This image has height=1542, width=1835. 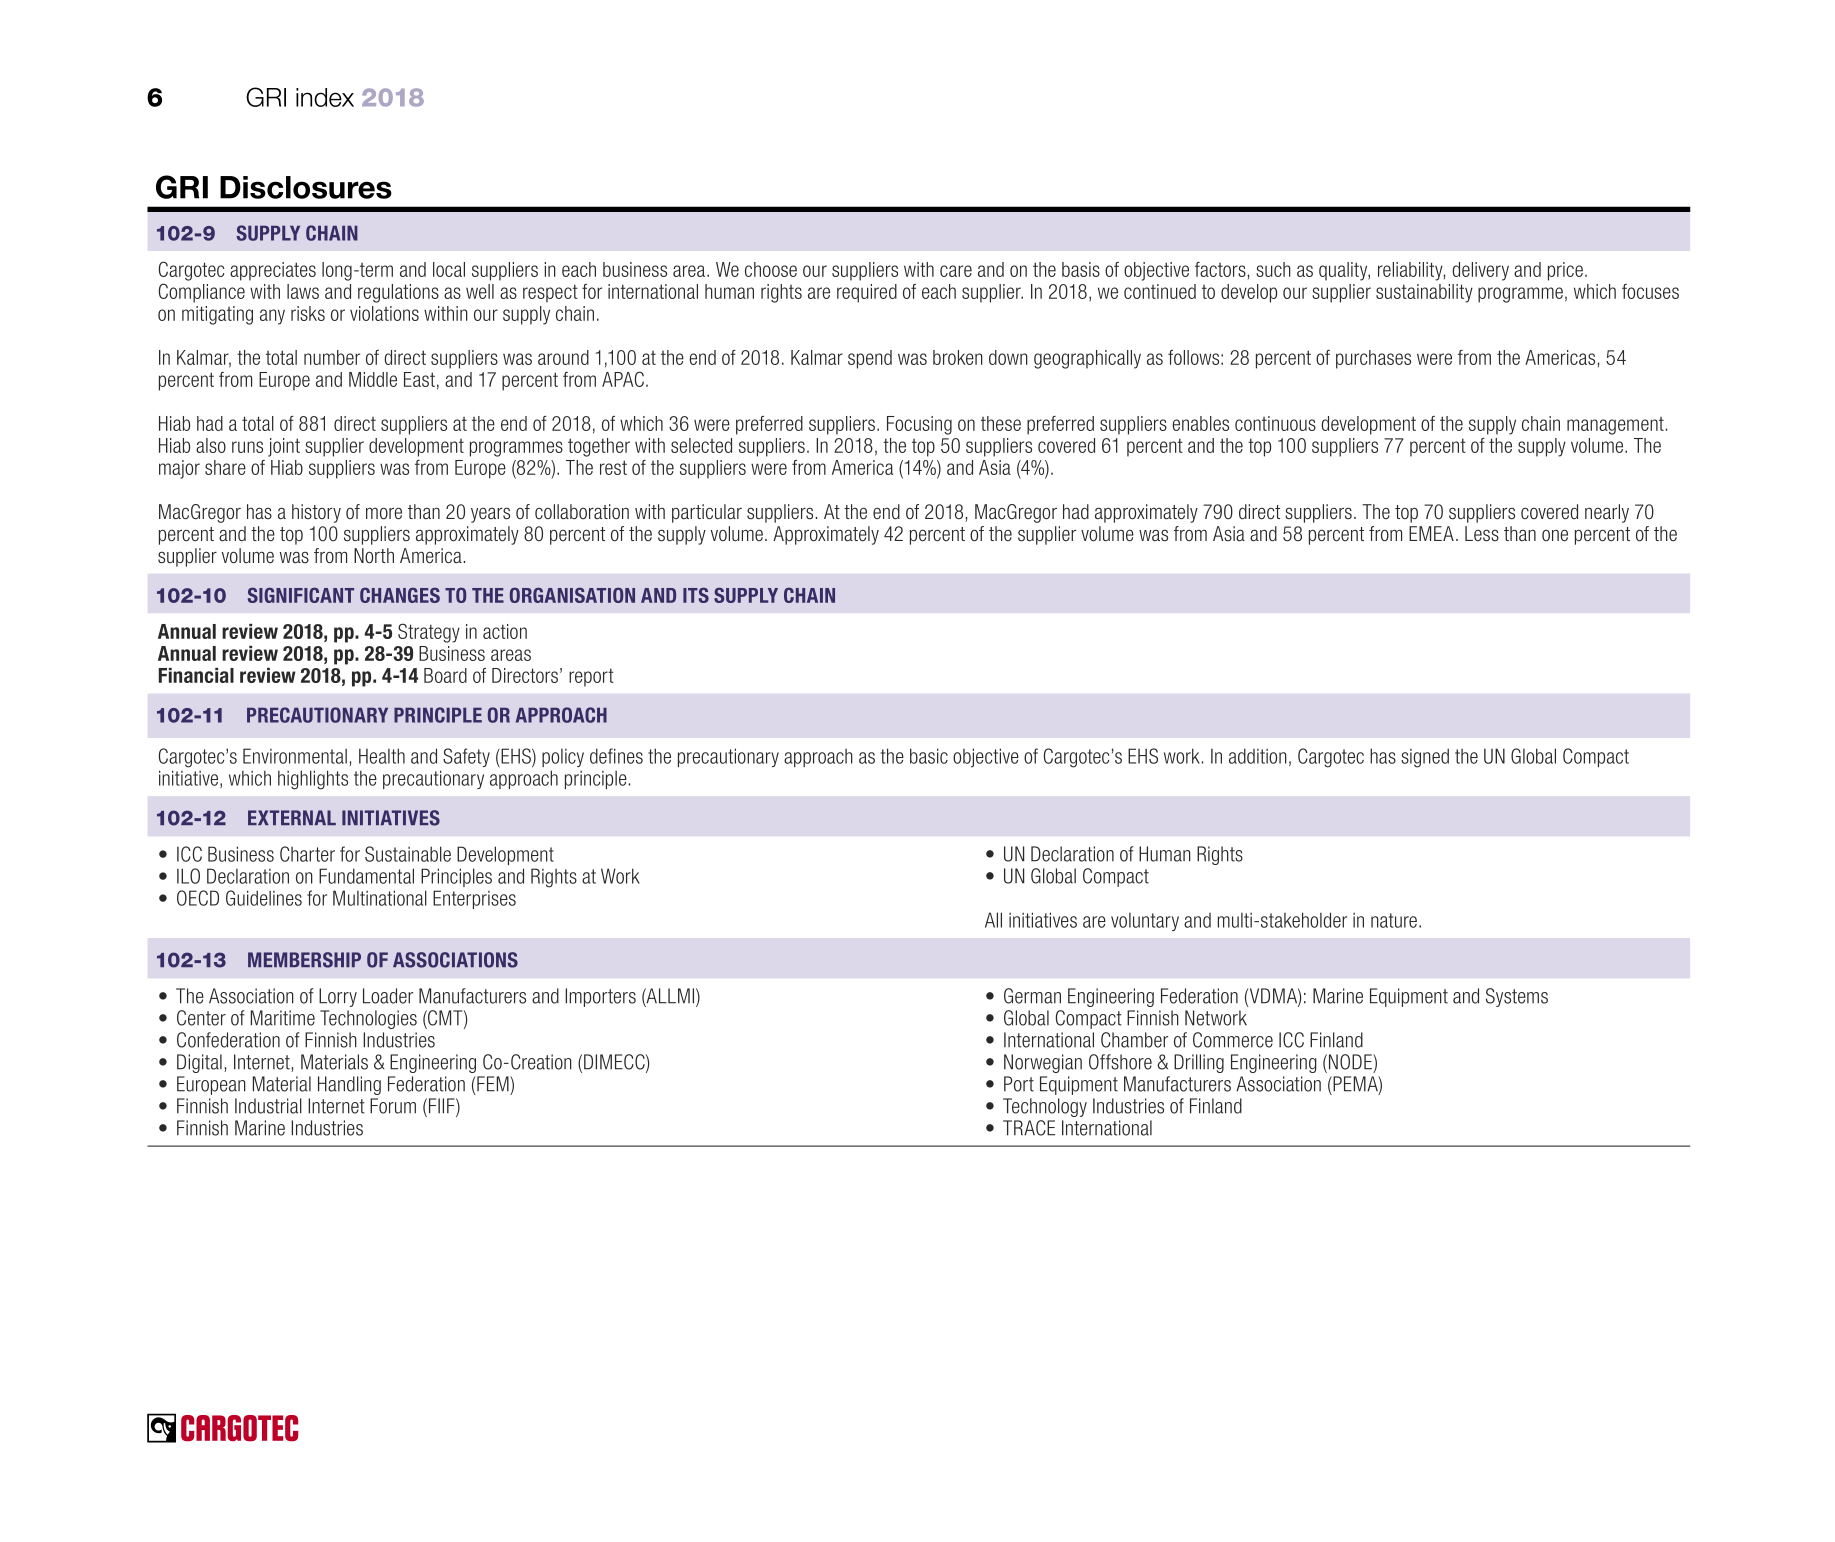 What do you see at coordinates (400, 595) in the image?
I see `CHANGES` at bounding box center [400, 595].
